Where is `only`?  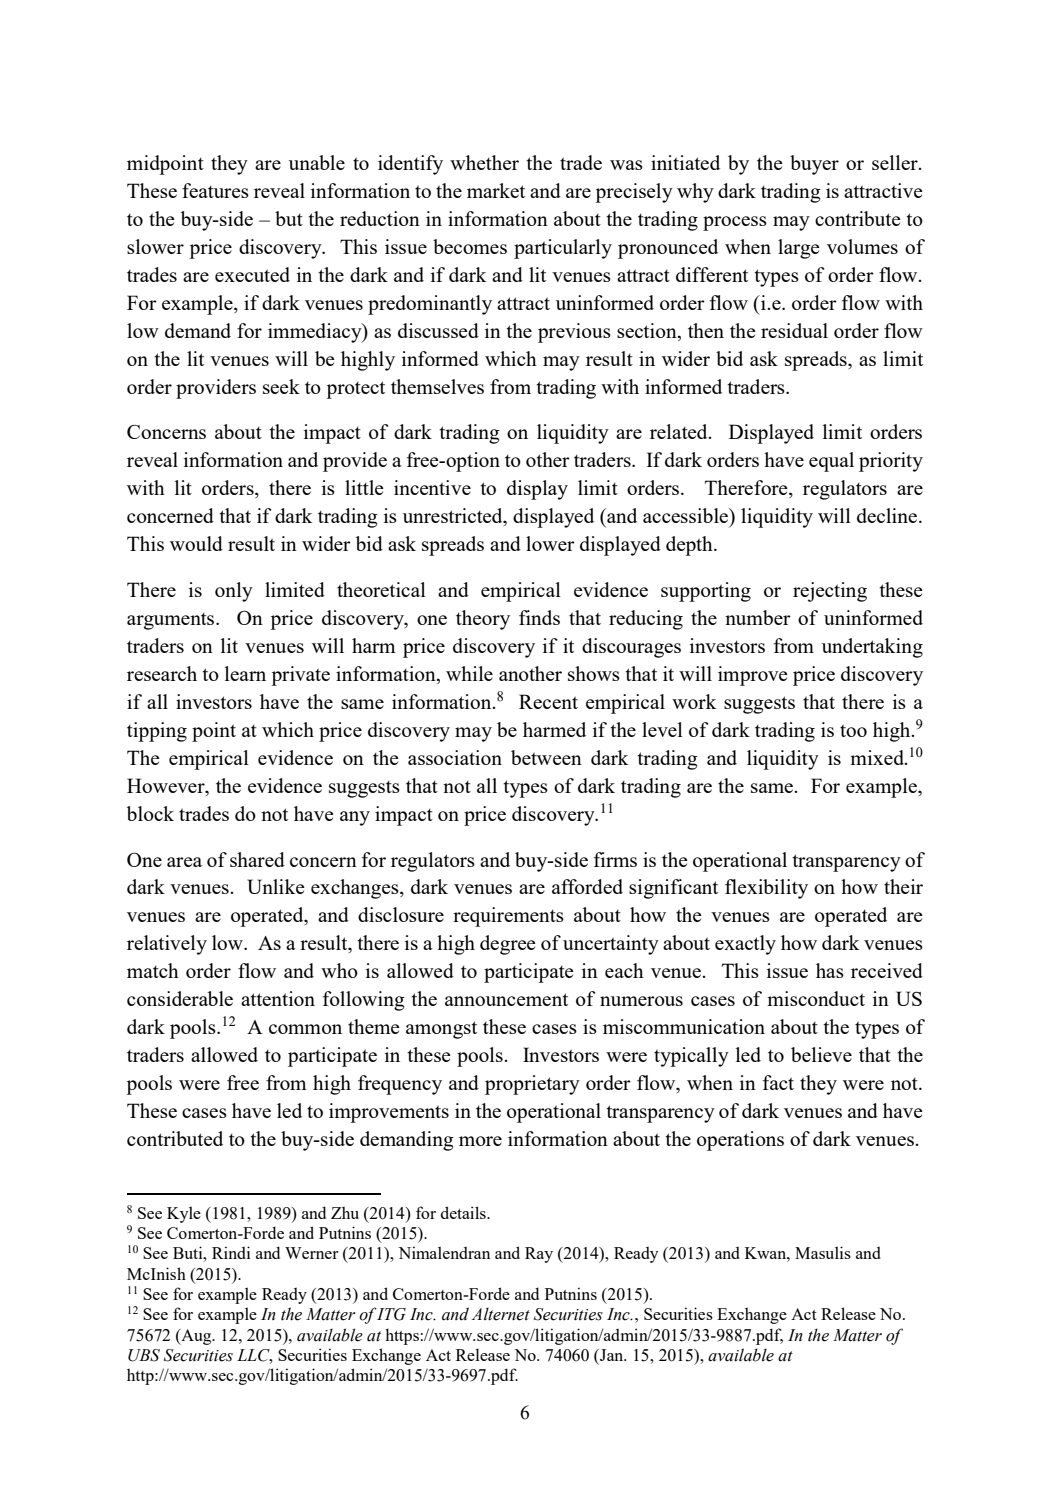 only is located at coordinates (234, 592).
